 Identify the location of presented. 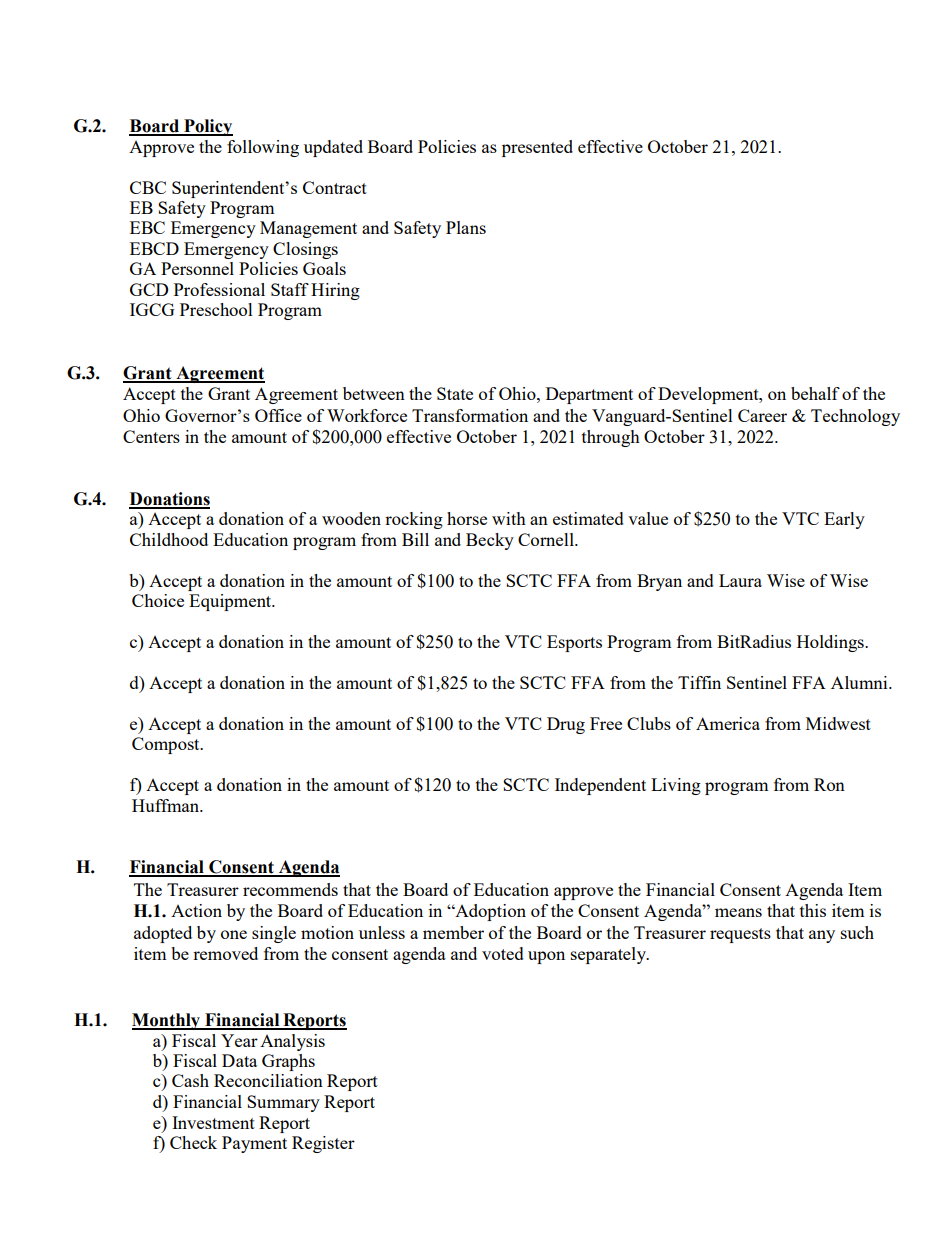
(537, 148).
